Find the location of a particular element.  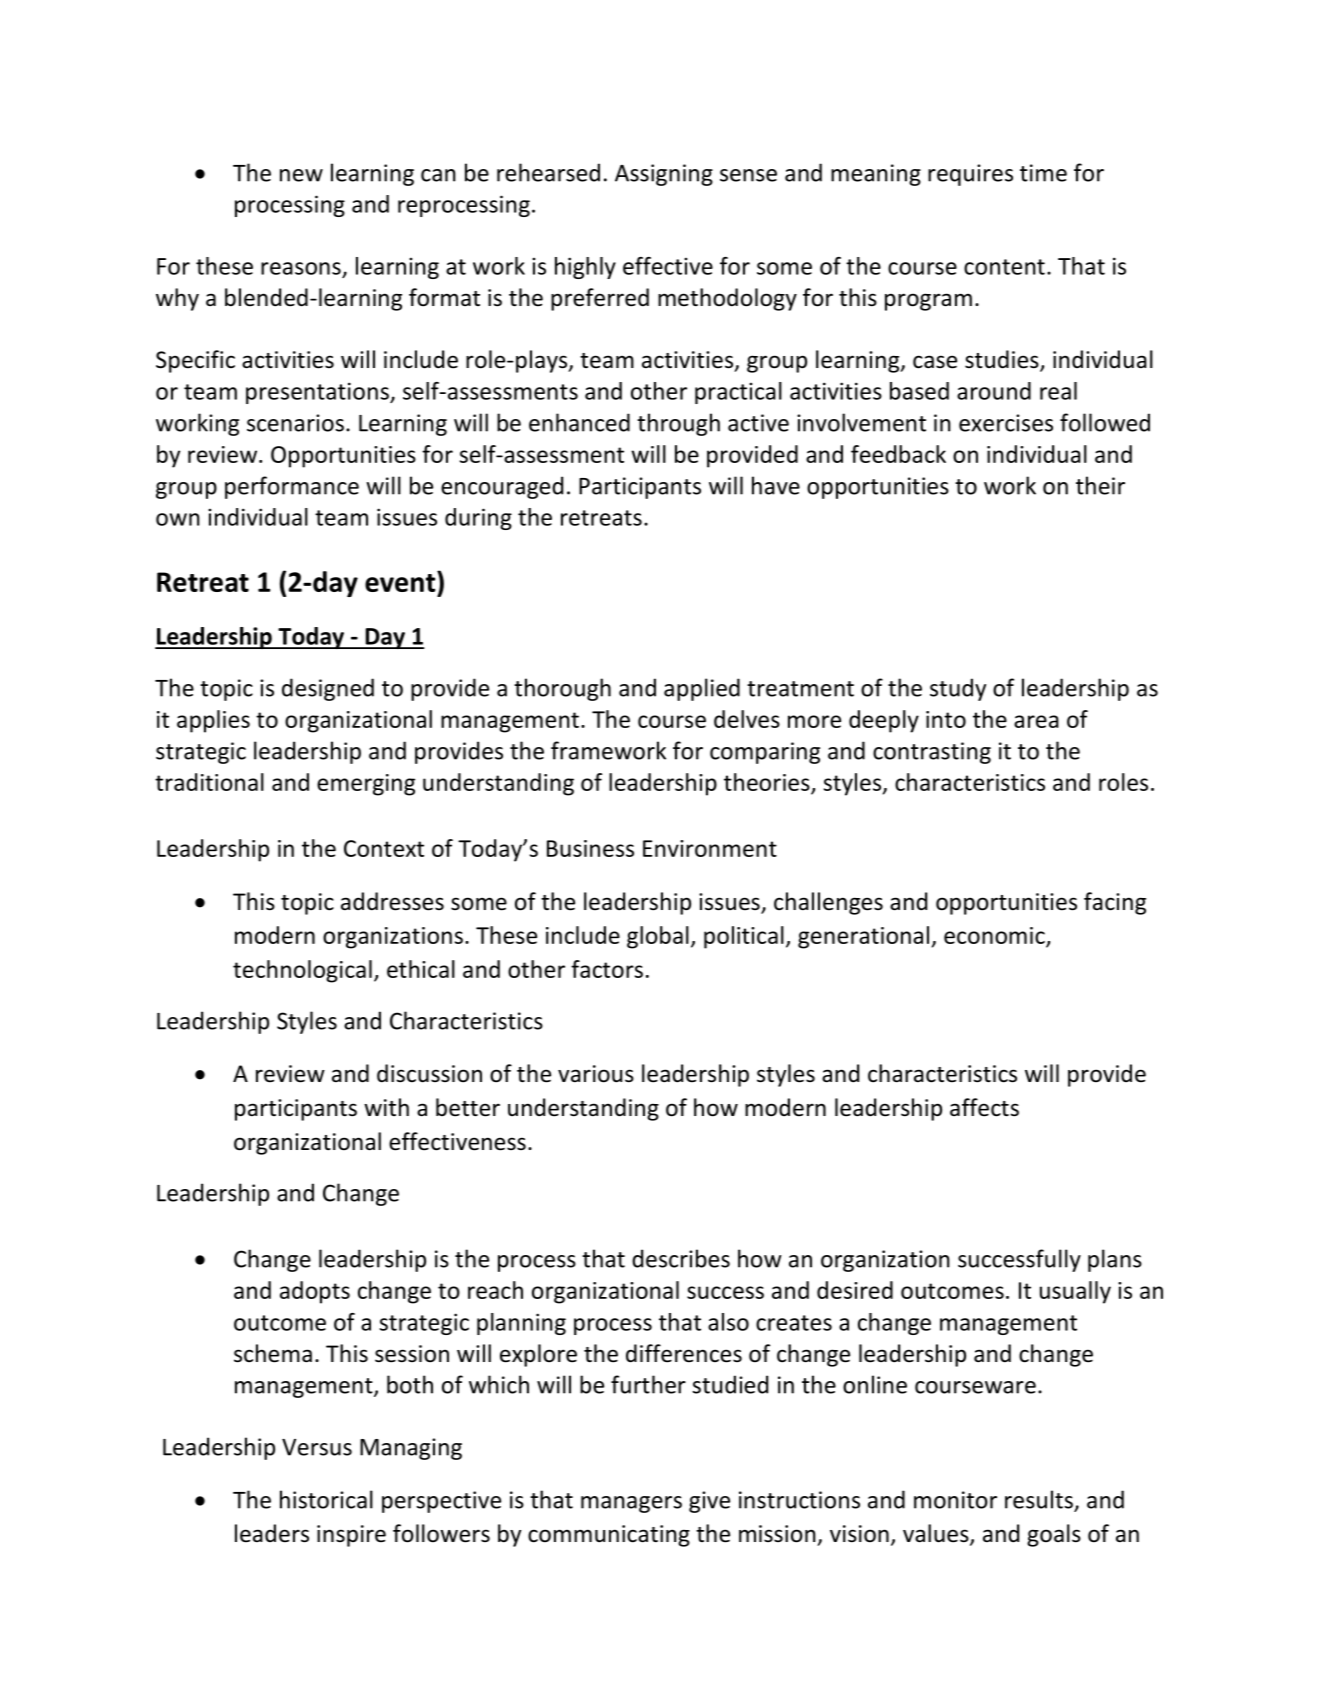

designed is located at coordinates (328, 689).
